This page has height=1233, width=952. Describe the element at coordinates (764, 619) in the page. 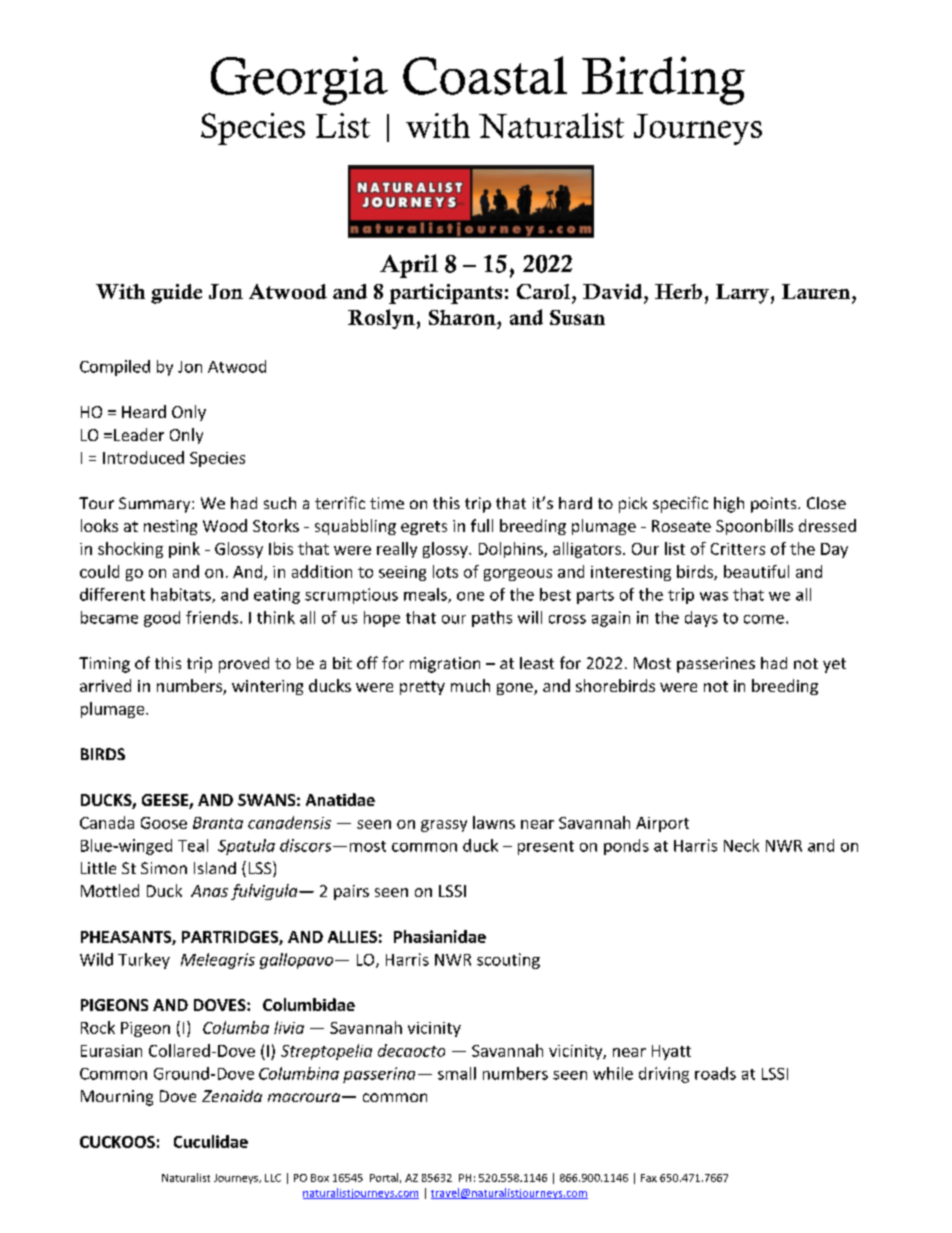

I see `come` at that location.
